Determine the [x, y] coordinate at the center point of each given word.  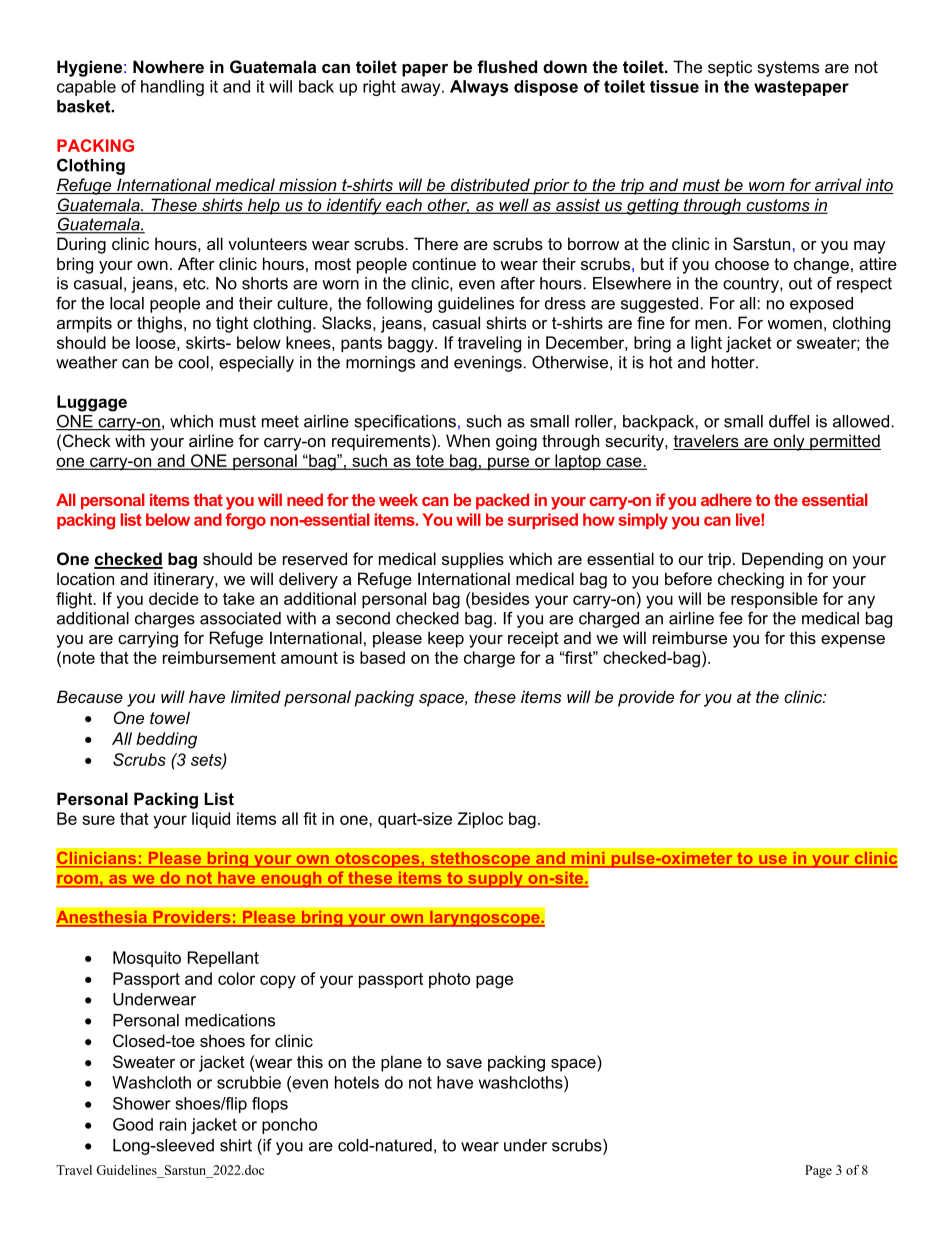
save [464, 1063]
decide [174, 598]
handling [172, 88]
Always [479, 88]
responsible [774, 600]
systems [788, 69]
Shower [142, 1103]
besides [500, 598]
